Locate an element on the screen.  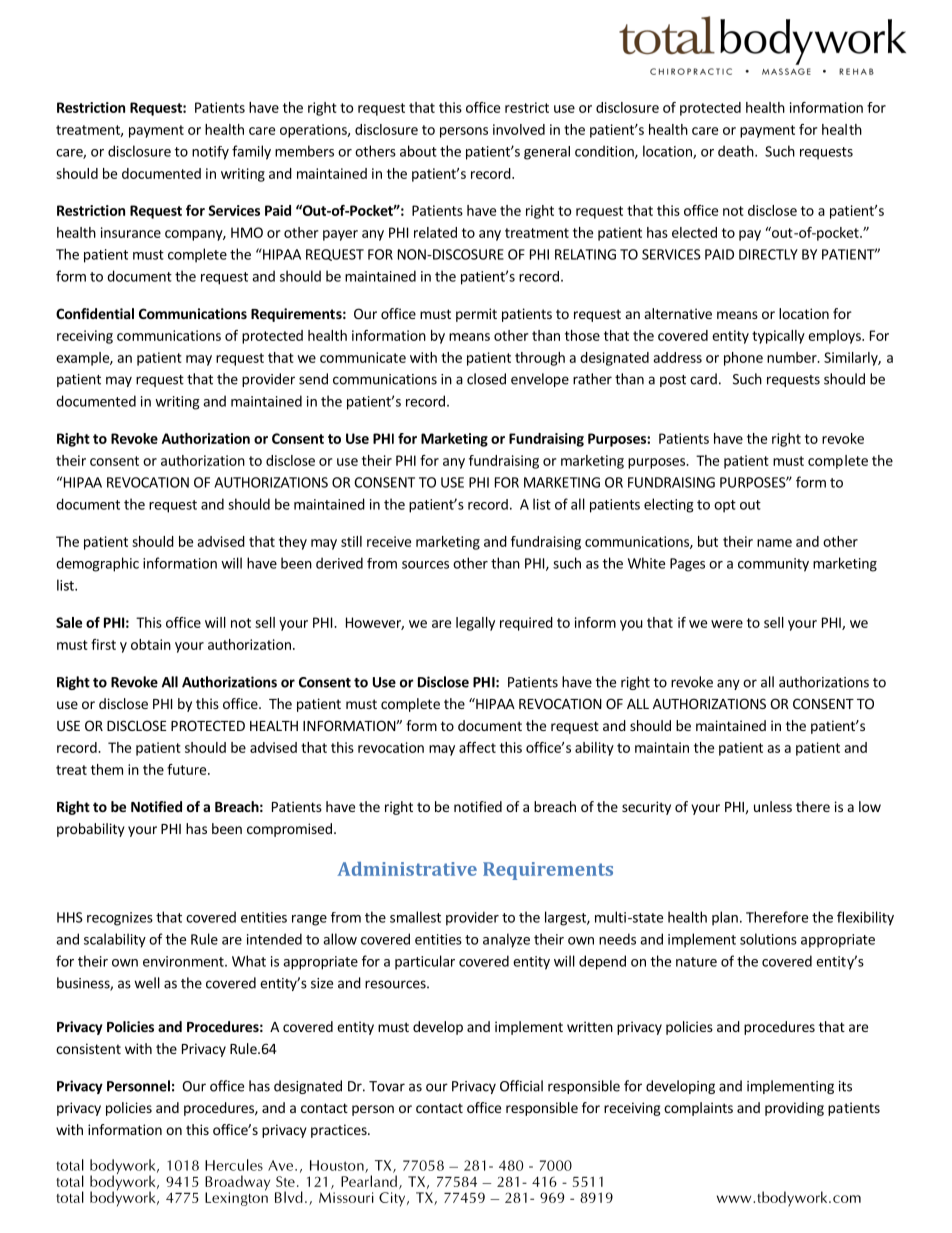
notify is located at coordinates (210, 153).
